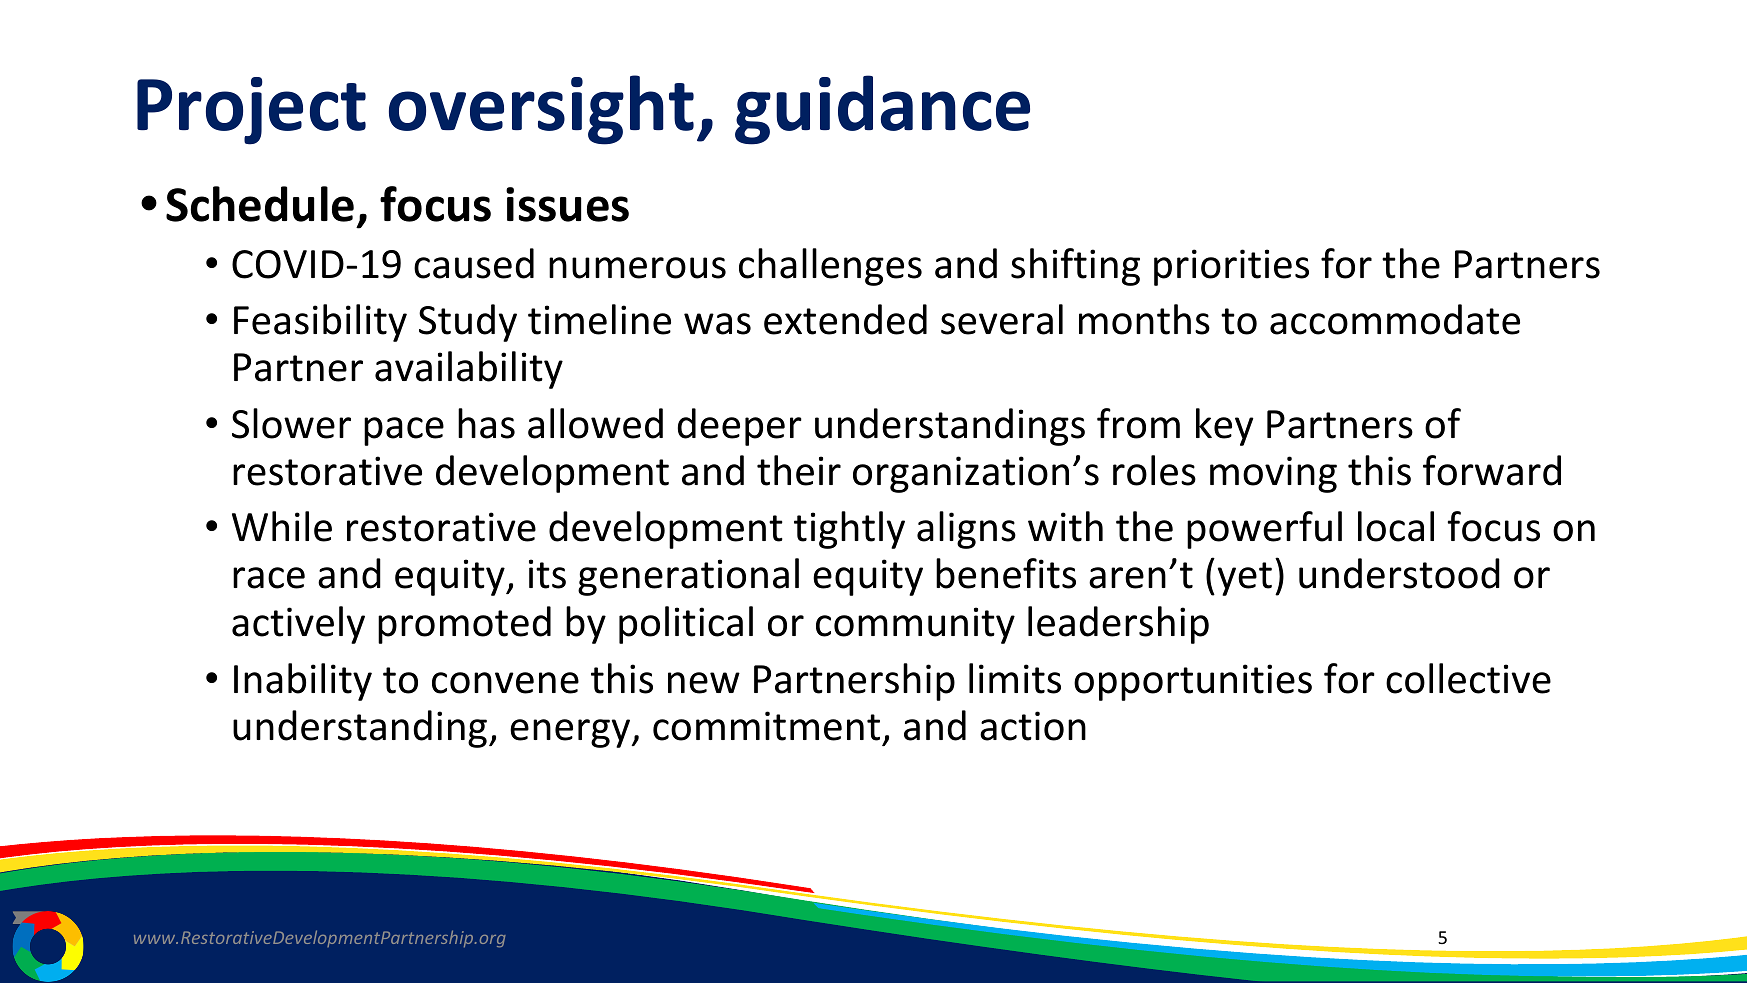 The height and width of the screenshot is (983, 1747). What do you see at coordinates (404, 431) in the screenshot?
I see `pace` at bounding box center [404, 431].
